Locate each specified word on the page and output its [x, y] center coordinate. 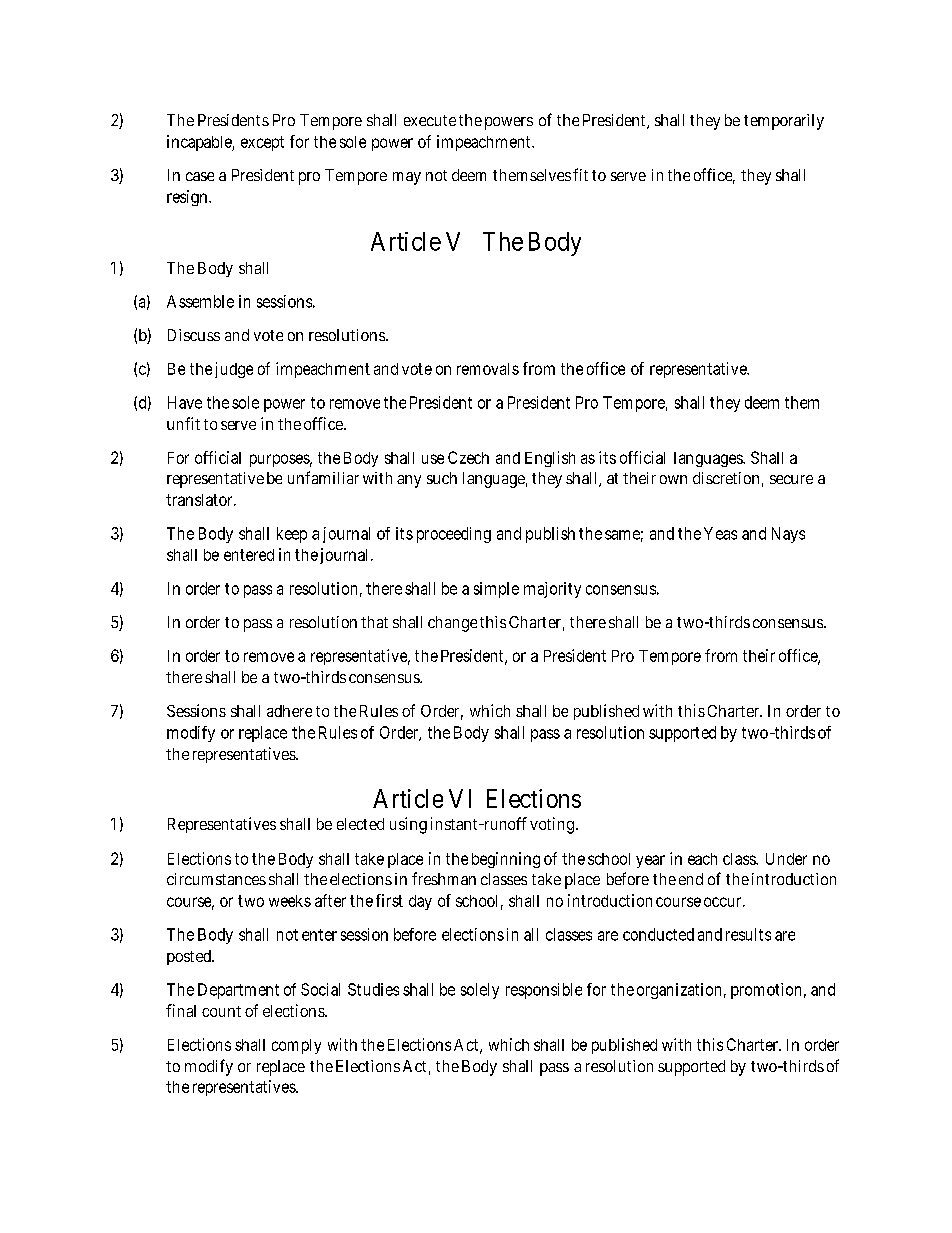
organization [679, 991]
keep [292, 535]
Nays [788, 535]
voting [552, 825]
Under [786, 859]
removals [488, 369]
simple [496, 590]
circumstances [216, 879]
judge [234, 370]
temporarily [784, 122]
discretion [726, 478]
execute [430, 120]
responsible [544, 991]
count [221, 1011]
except [262, 143]
